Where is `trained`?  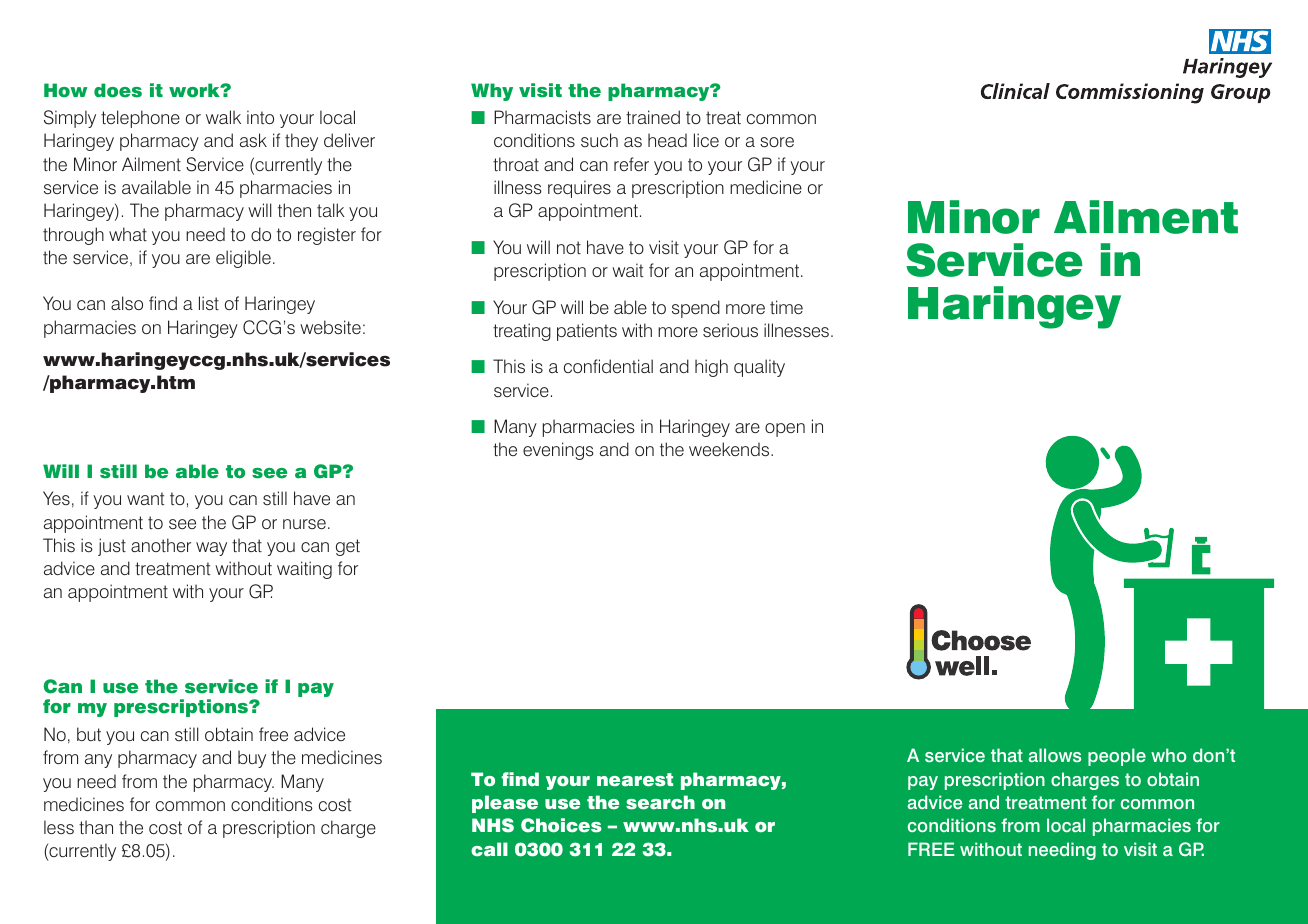 trained is located at coordinates (653, 117).
